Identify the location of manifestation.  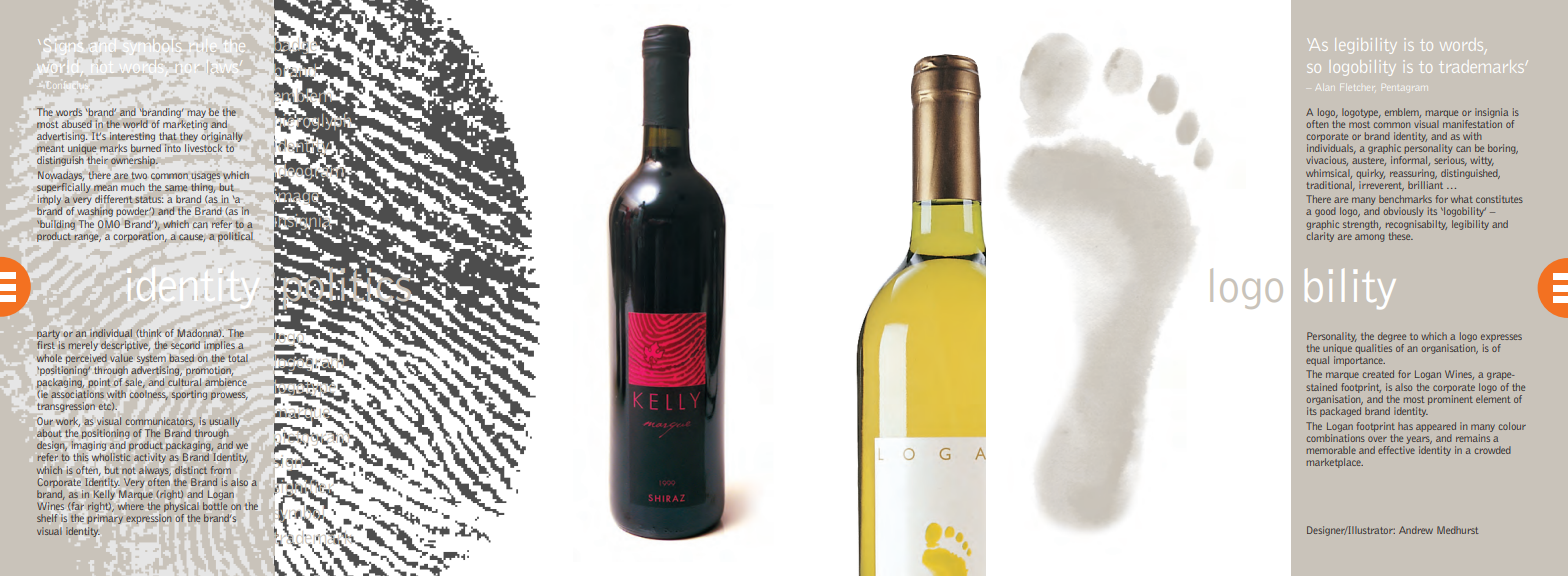
(1472, 122).
